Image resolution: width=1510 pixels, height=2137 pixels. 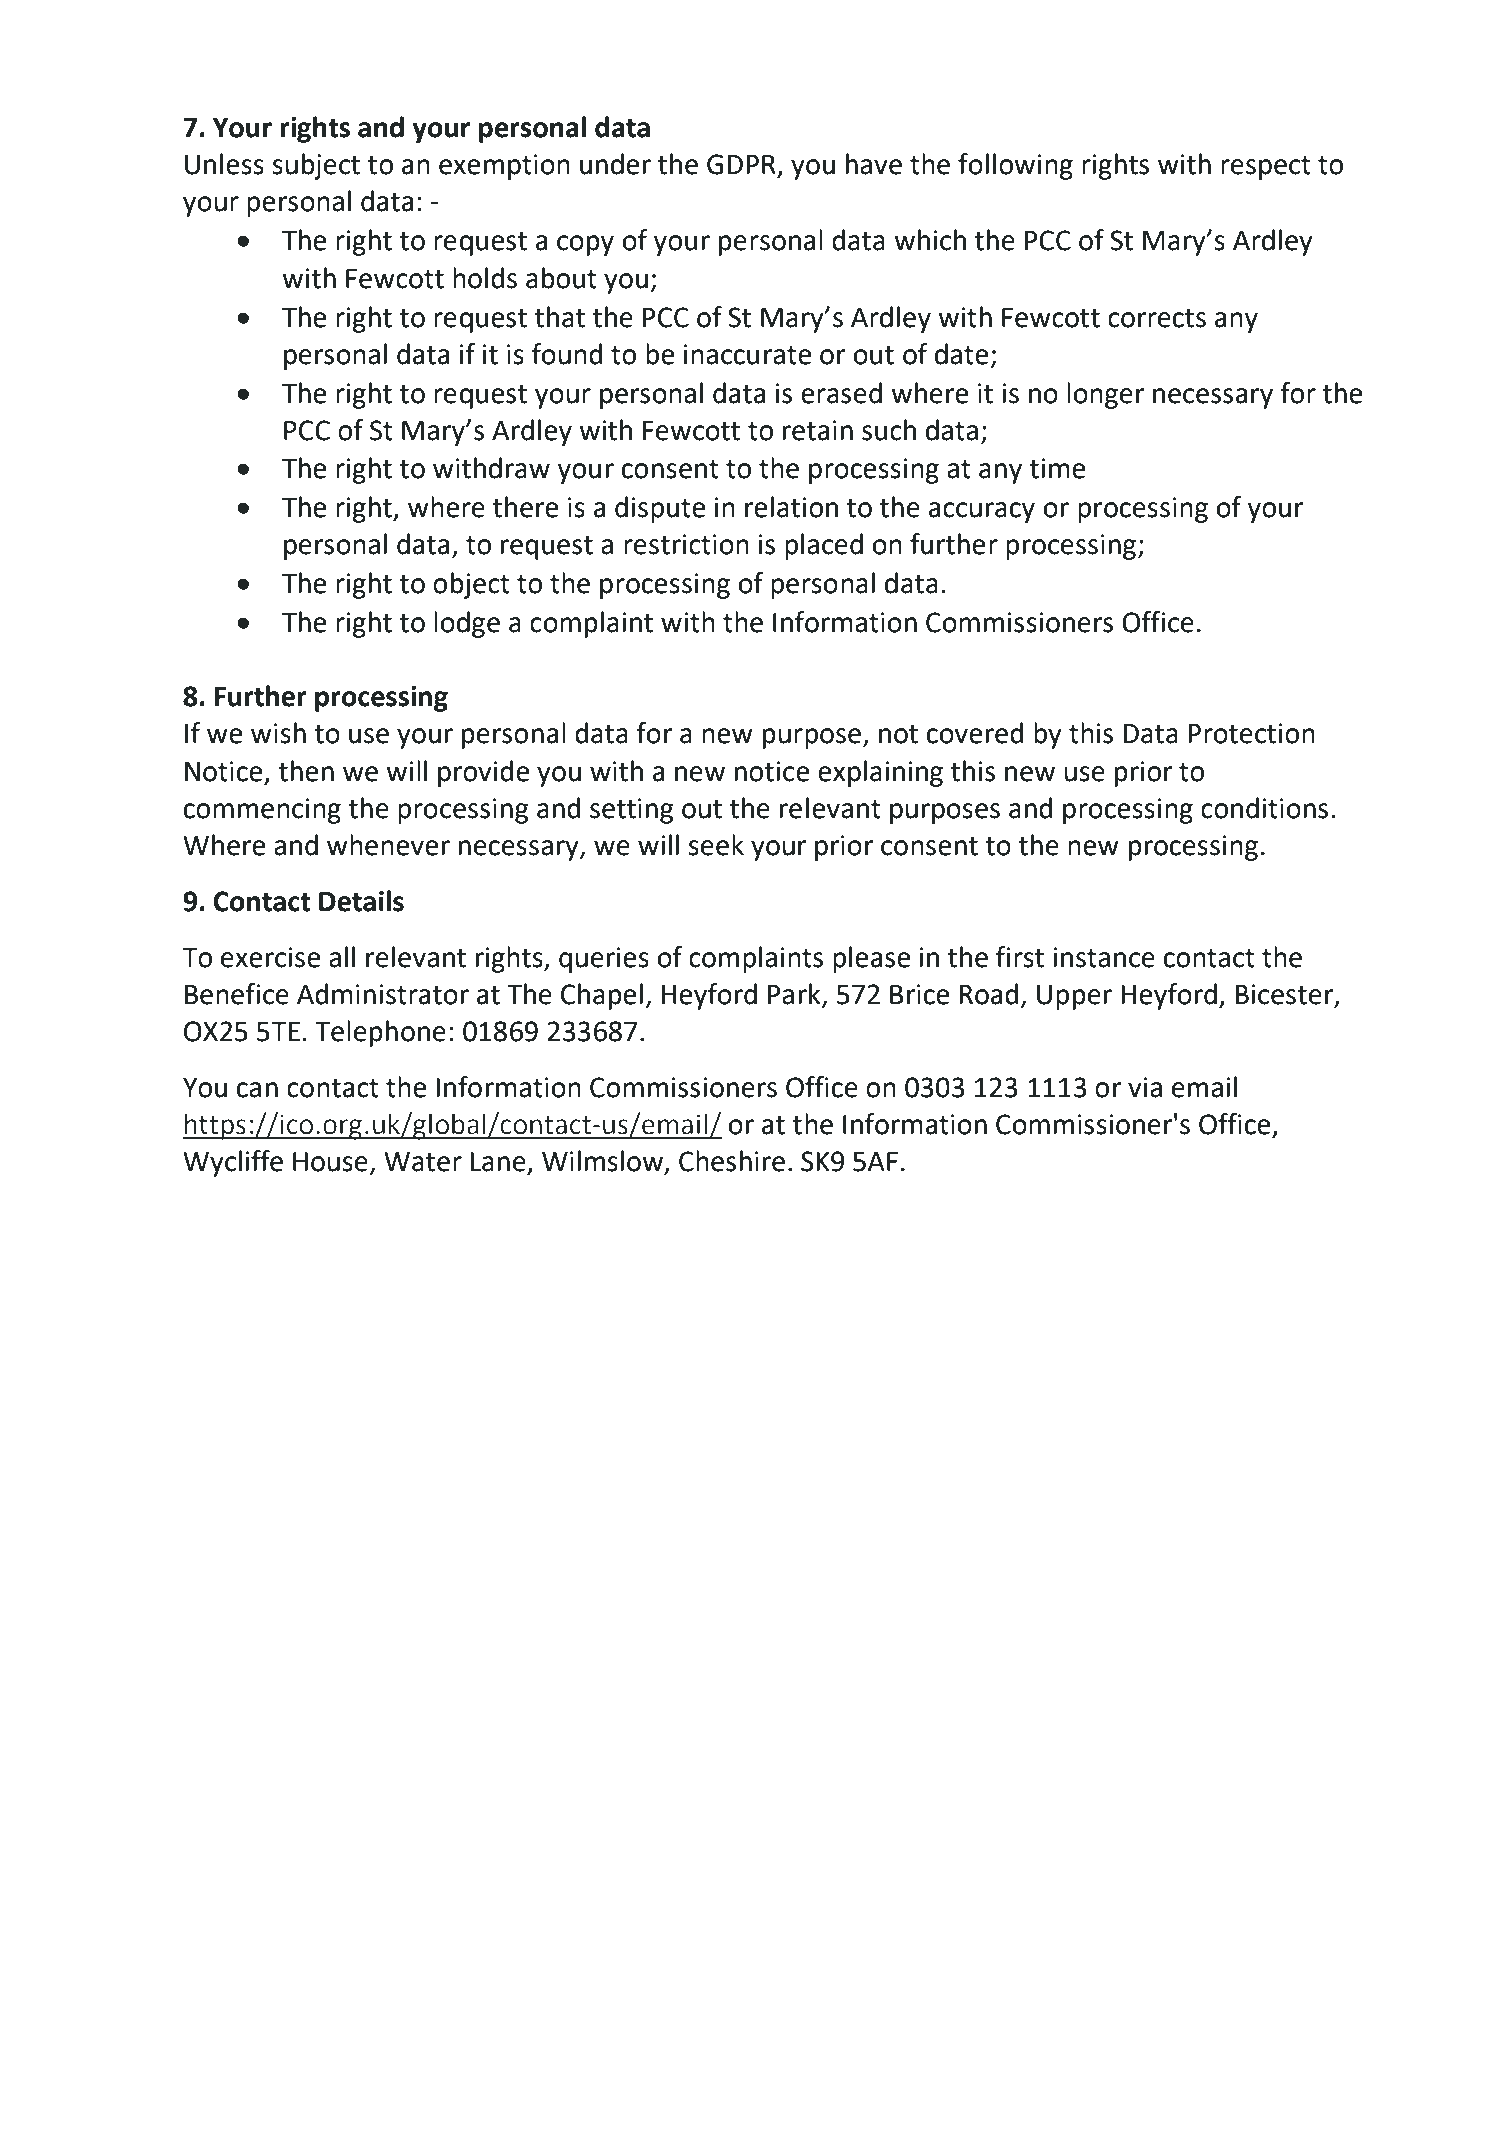 I want to click on respect, so click(x=1266, y=168).
